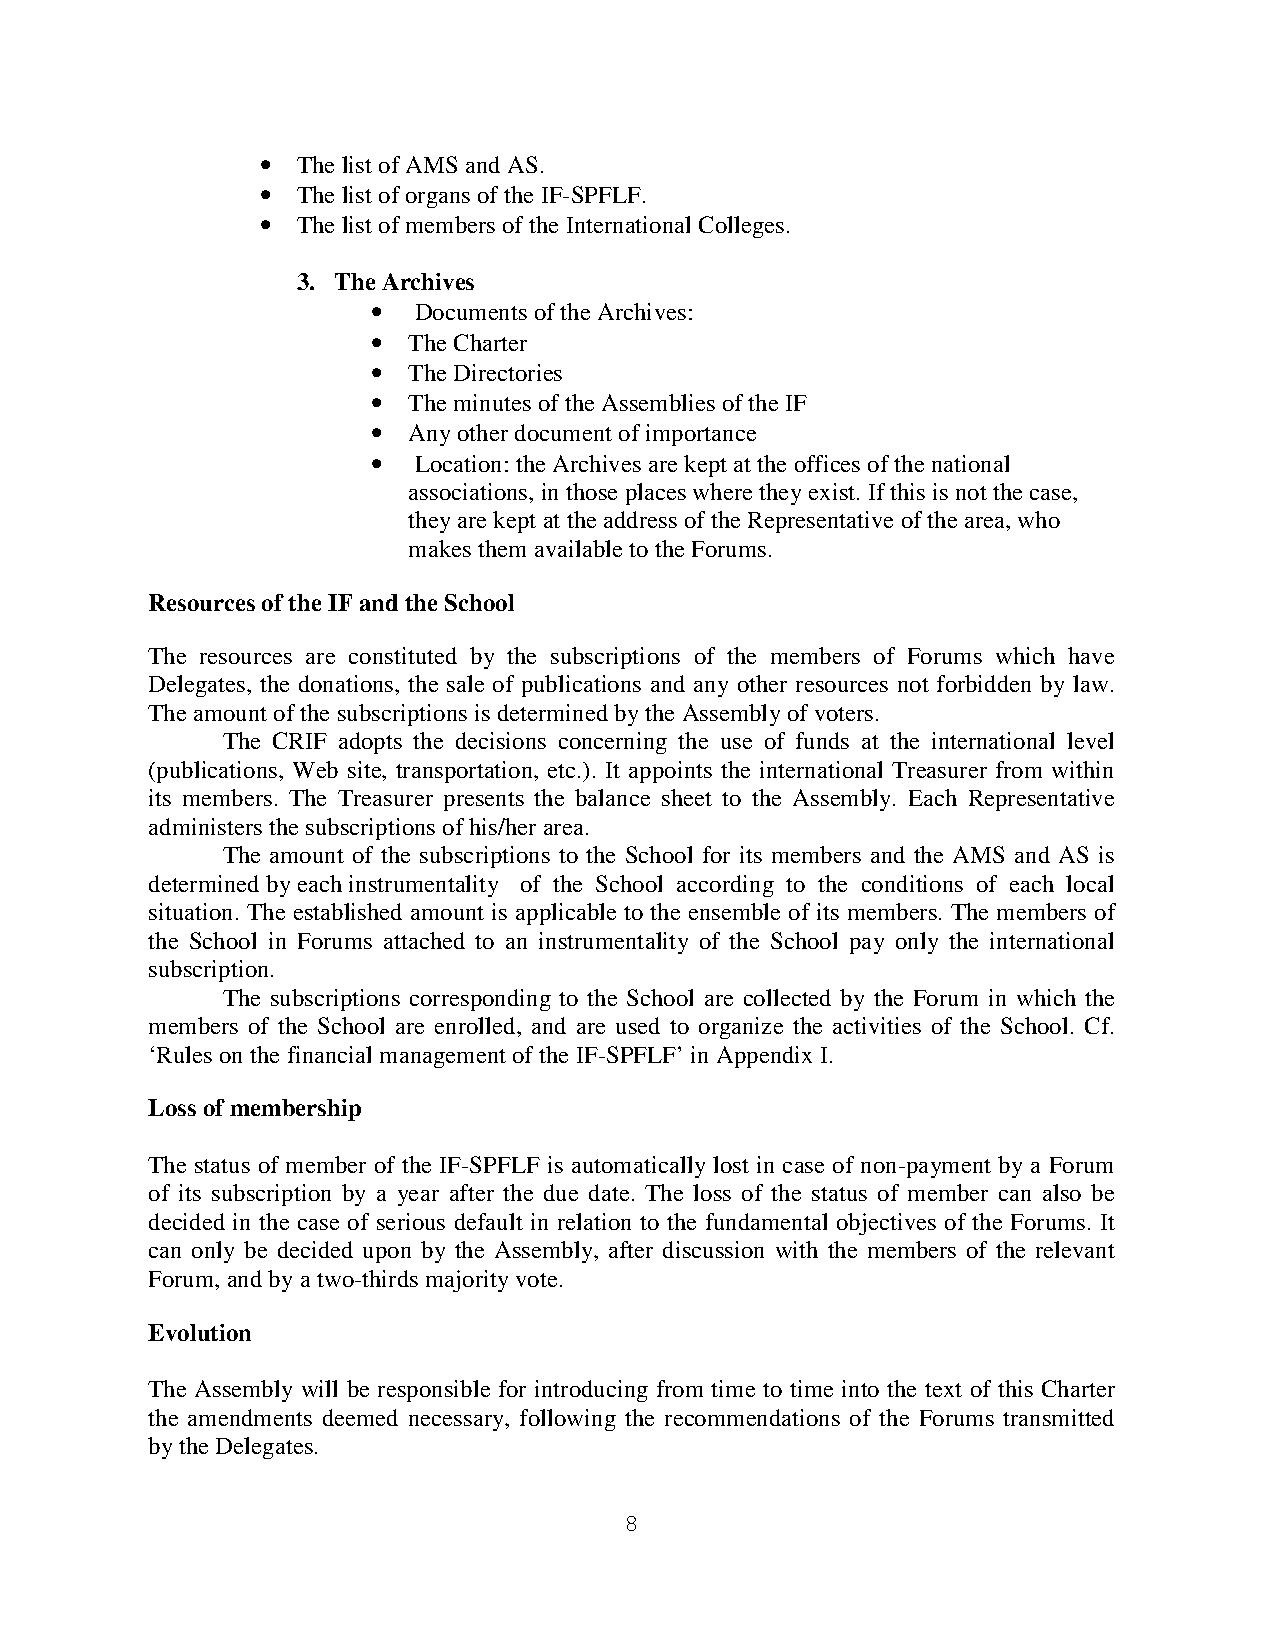  Describe the element at coordinates (640, 519) in the screenshot. I see `address` at that location.
